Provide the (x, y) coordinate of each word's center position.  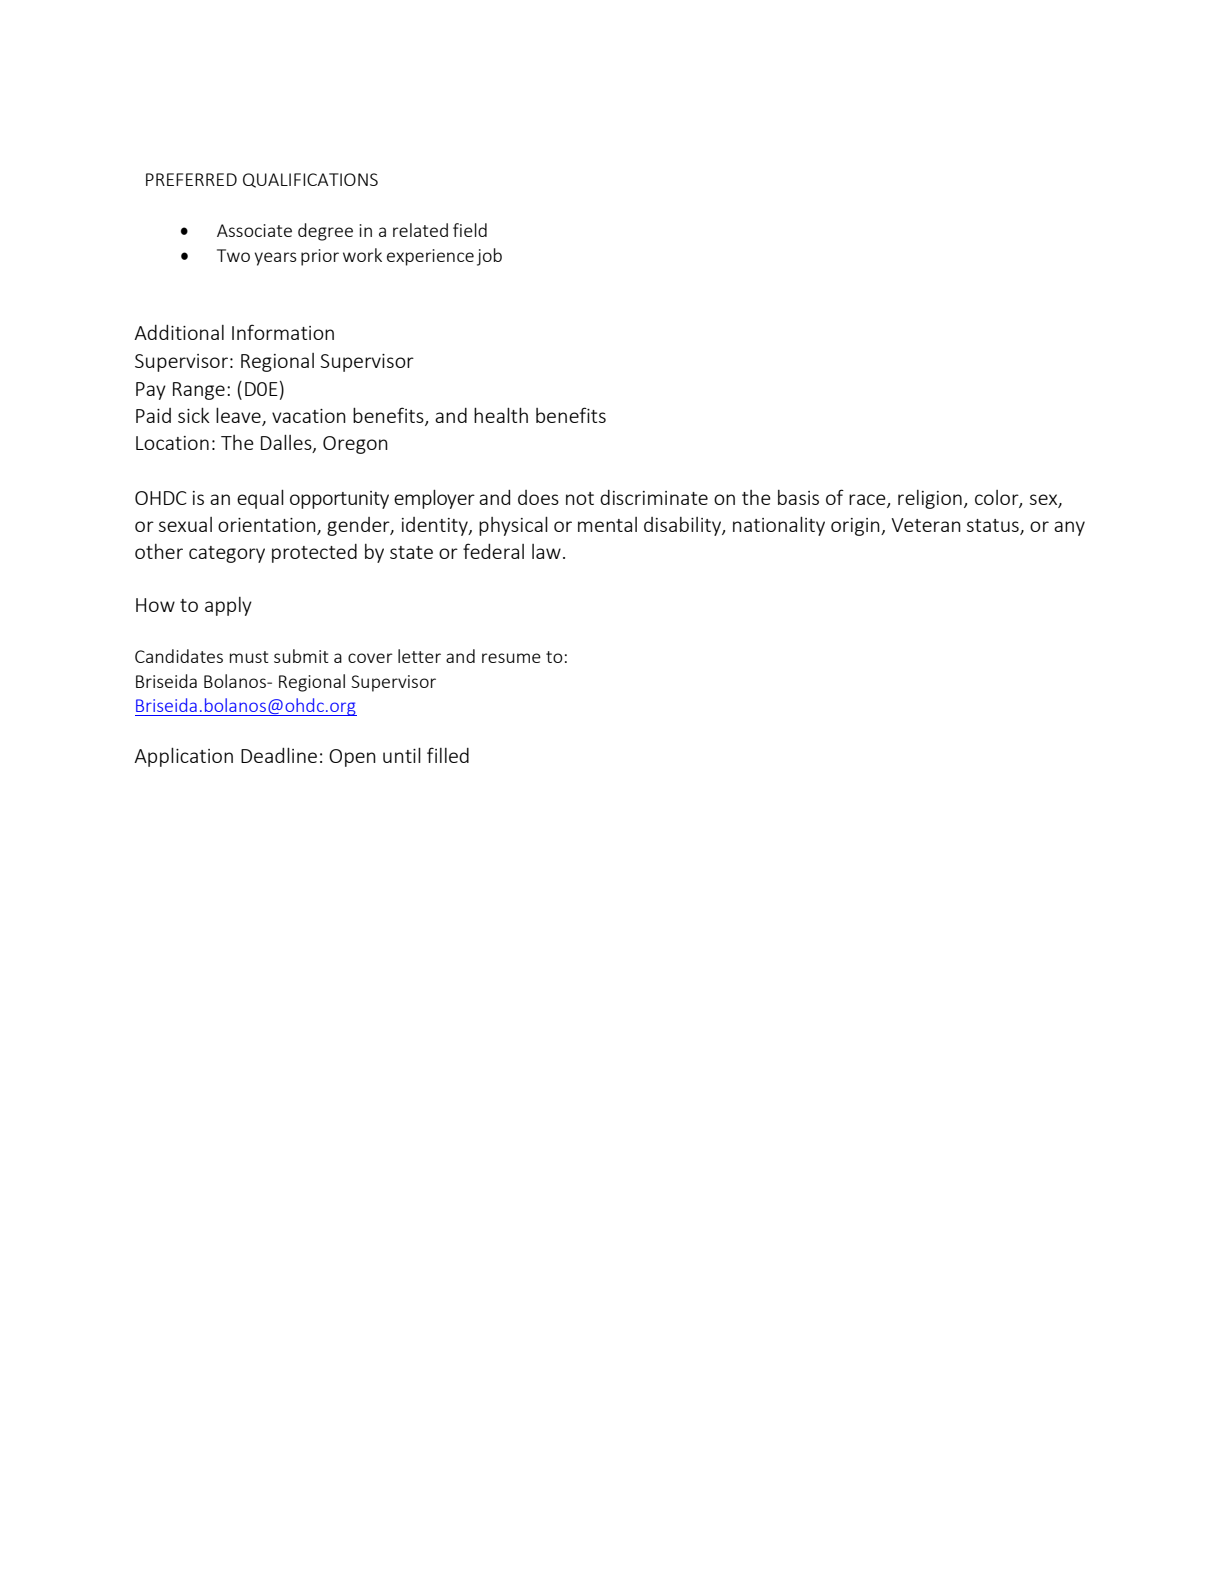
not (580, 498)
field (470, 230)
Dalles (287, 443)
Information (283, 332)
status (993, 525)
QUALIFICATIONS (310, 180)
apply (228, 606)
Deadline (279, 755)
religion (930, 499)
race (868, 500)
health (501, 415)
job (489, 257)
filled (448, 755)
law (546, 551)
